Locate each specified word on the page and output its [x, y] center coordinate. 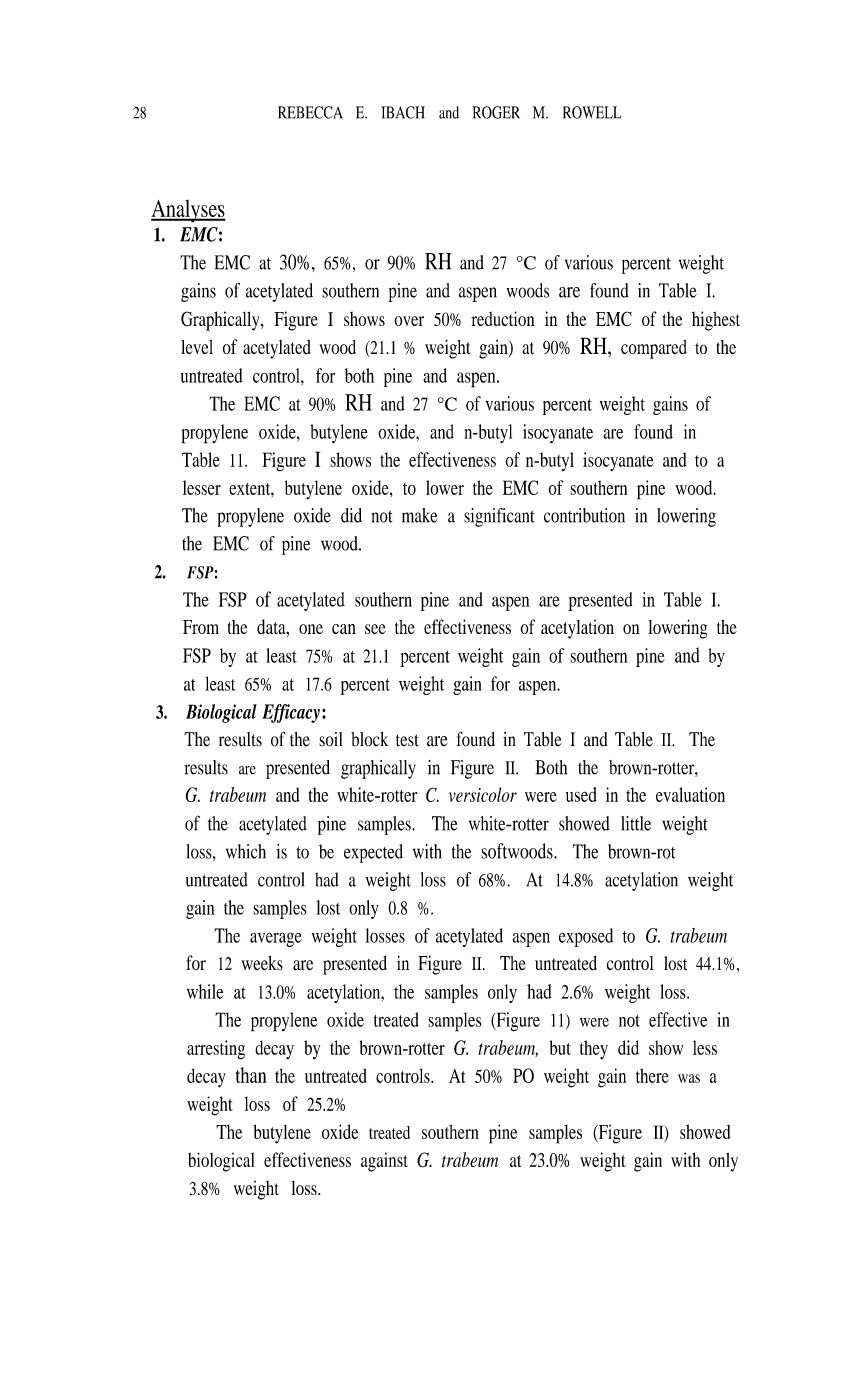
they [594, 1049]
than [251, 1075]
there [652, 1075]
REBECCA [310, 112]
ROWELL [592, 112]
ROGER [496, 112]
